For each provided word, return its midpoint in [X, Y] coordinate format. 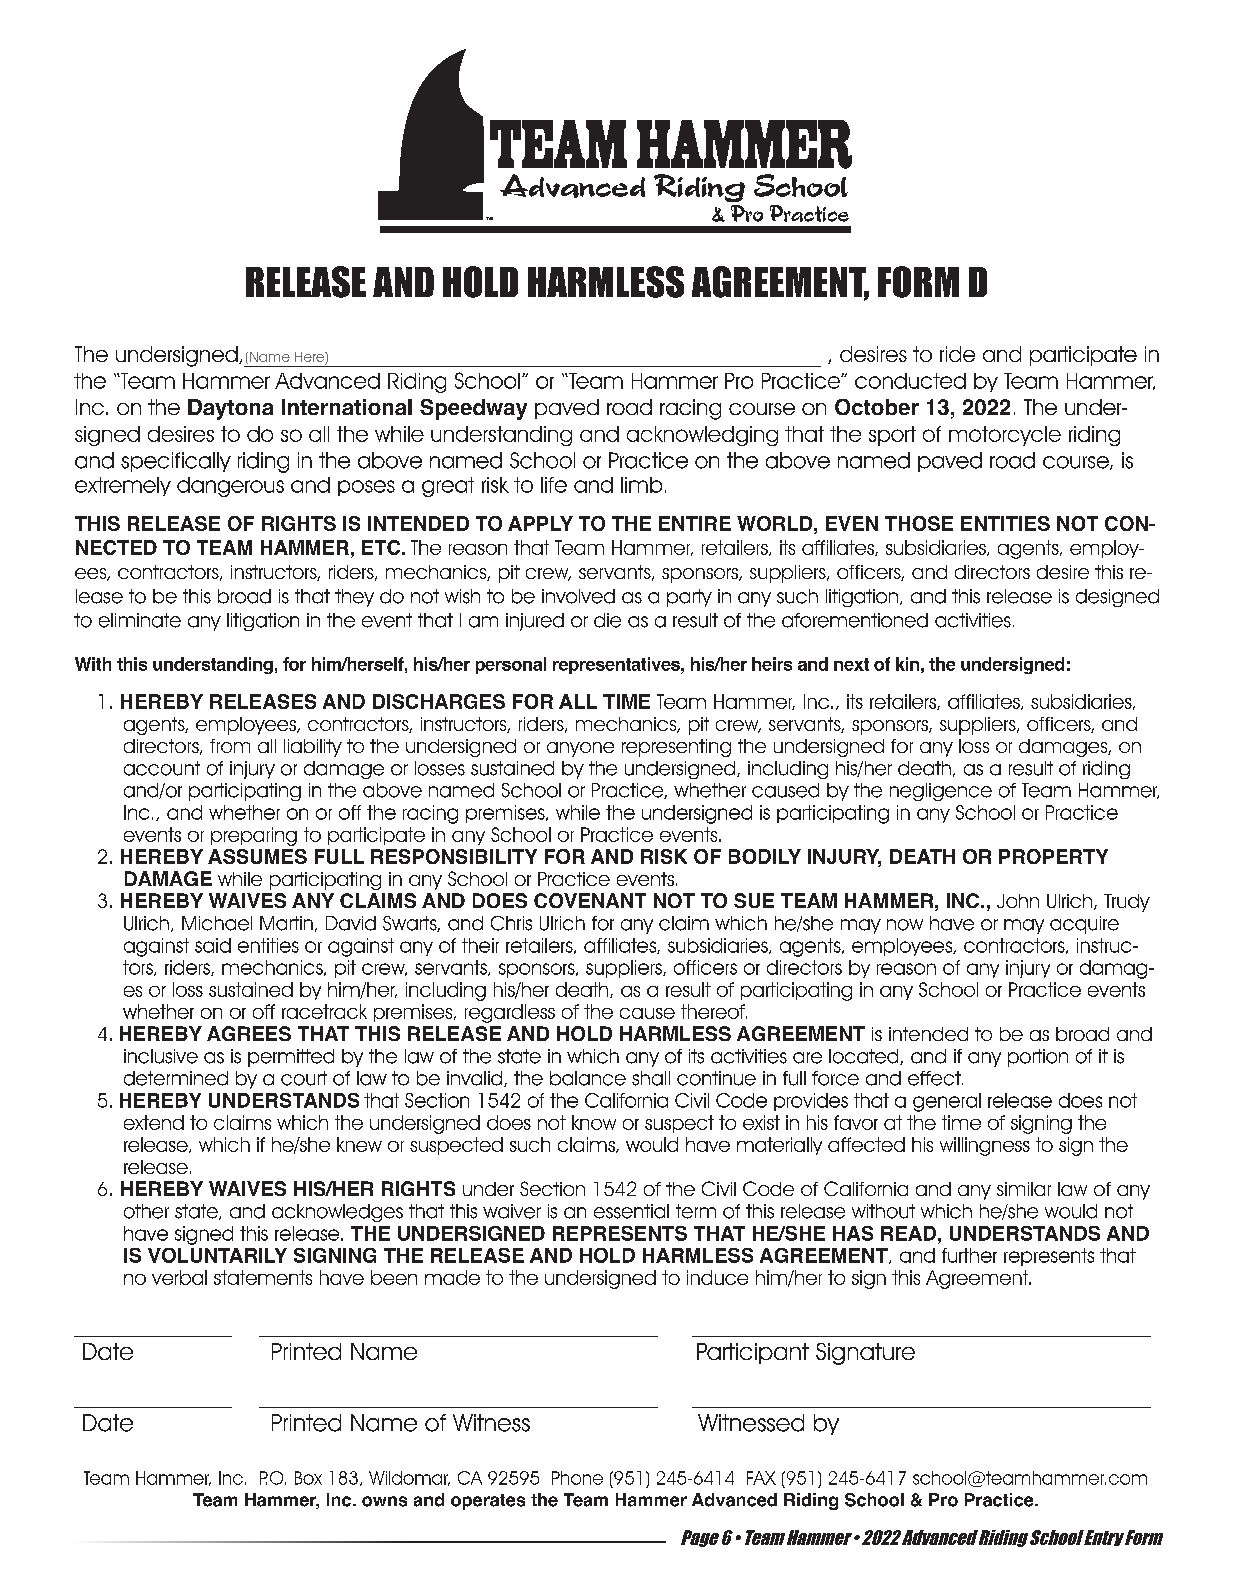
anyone [580, 749]
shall [651, 1078]
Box [308, 1478]
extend [154, 1122]
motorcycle [1005, 436]
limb [641, 485]
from [230, 746]
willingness [985, 1146]
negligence [941, 792]
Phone [577, 1478]
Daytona [230, 409]
